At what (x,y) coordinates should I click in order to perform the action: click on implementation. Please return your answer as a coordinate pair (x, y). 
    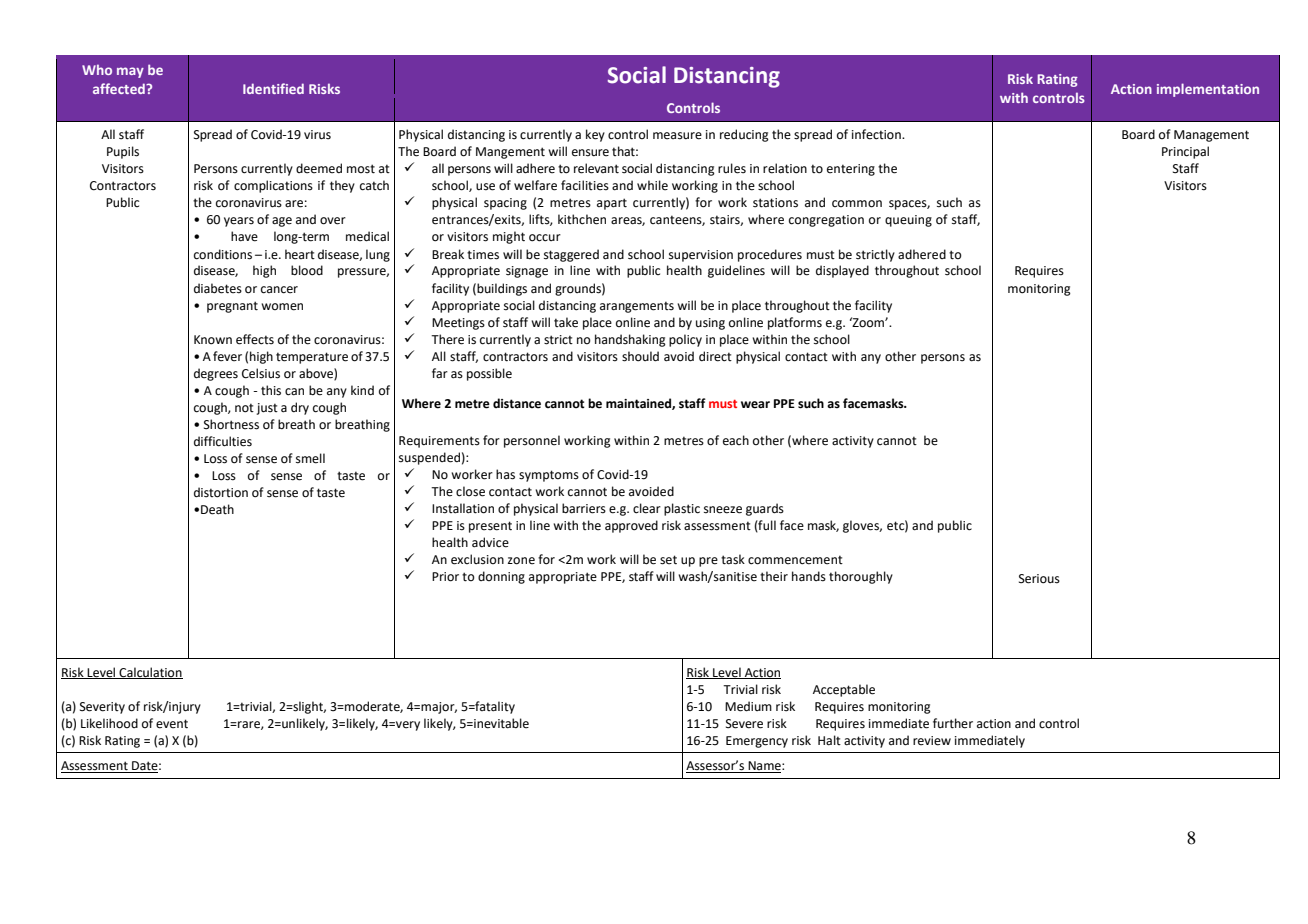
    Looking at the image, I should click on (1208, 90).
